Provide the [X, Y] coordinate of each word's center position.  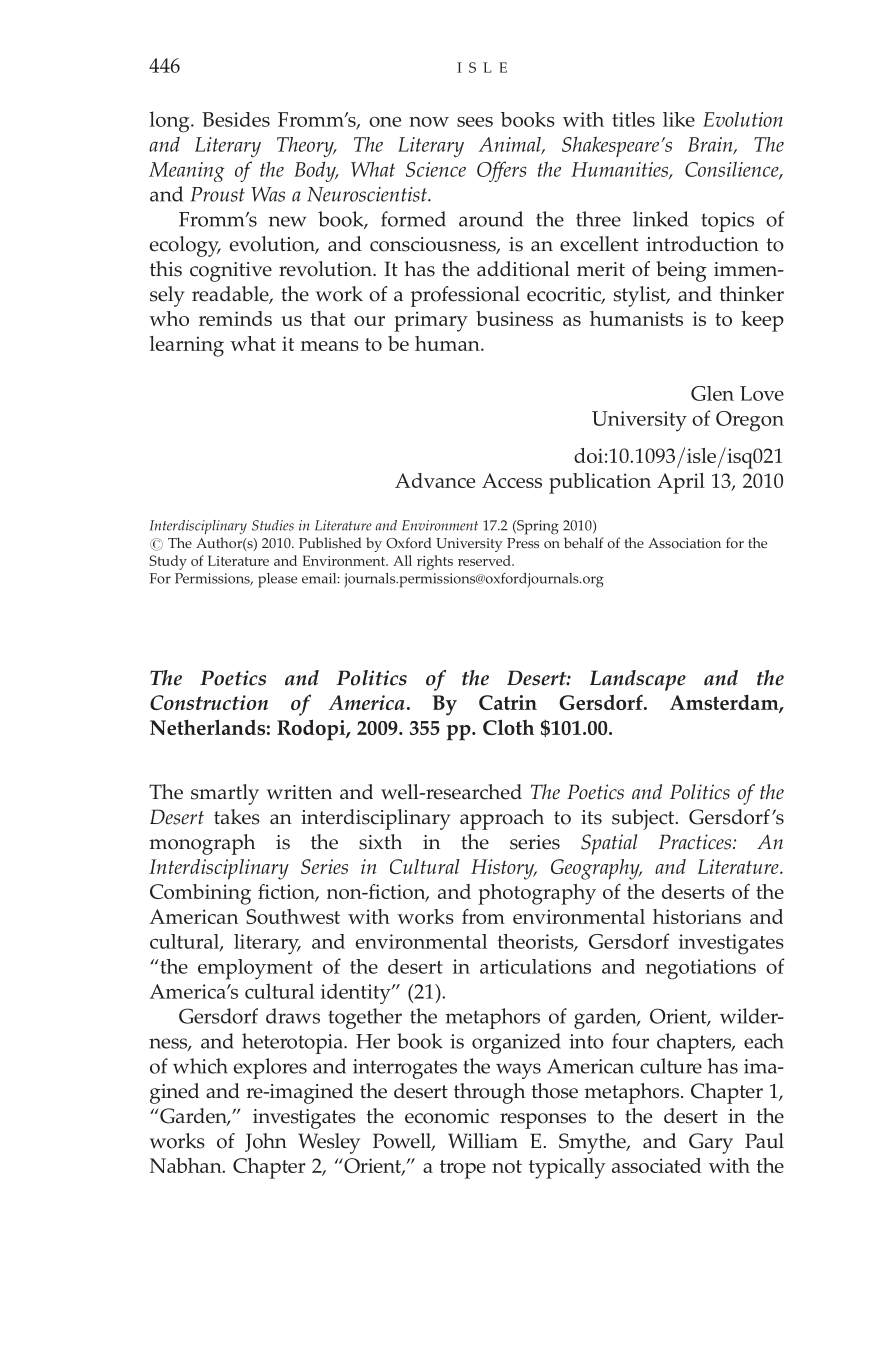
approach [502, 819]
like [679, 119]
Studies [273, 525]
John [266, 1142]
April [681, 483]
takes [237, 817]
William [483, 1140]
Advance [435, 480]
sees [475, 122]
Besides [236, 119]
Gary [711, 1143]
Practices [696, 842]
